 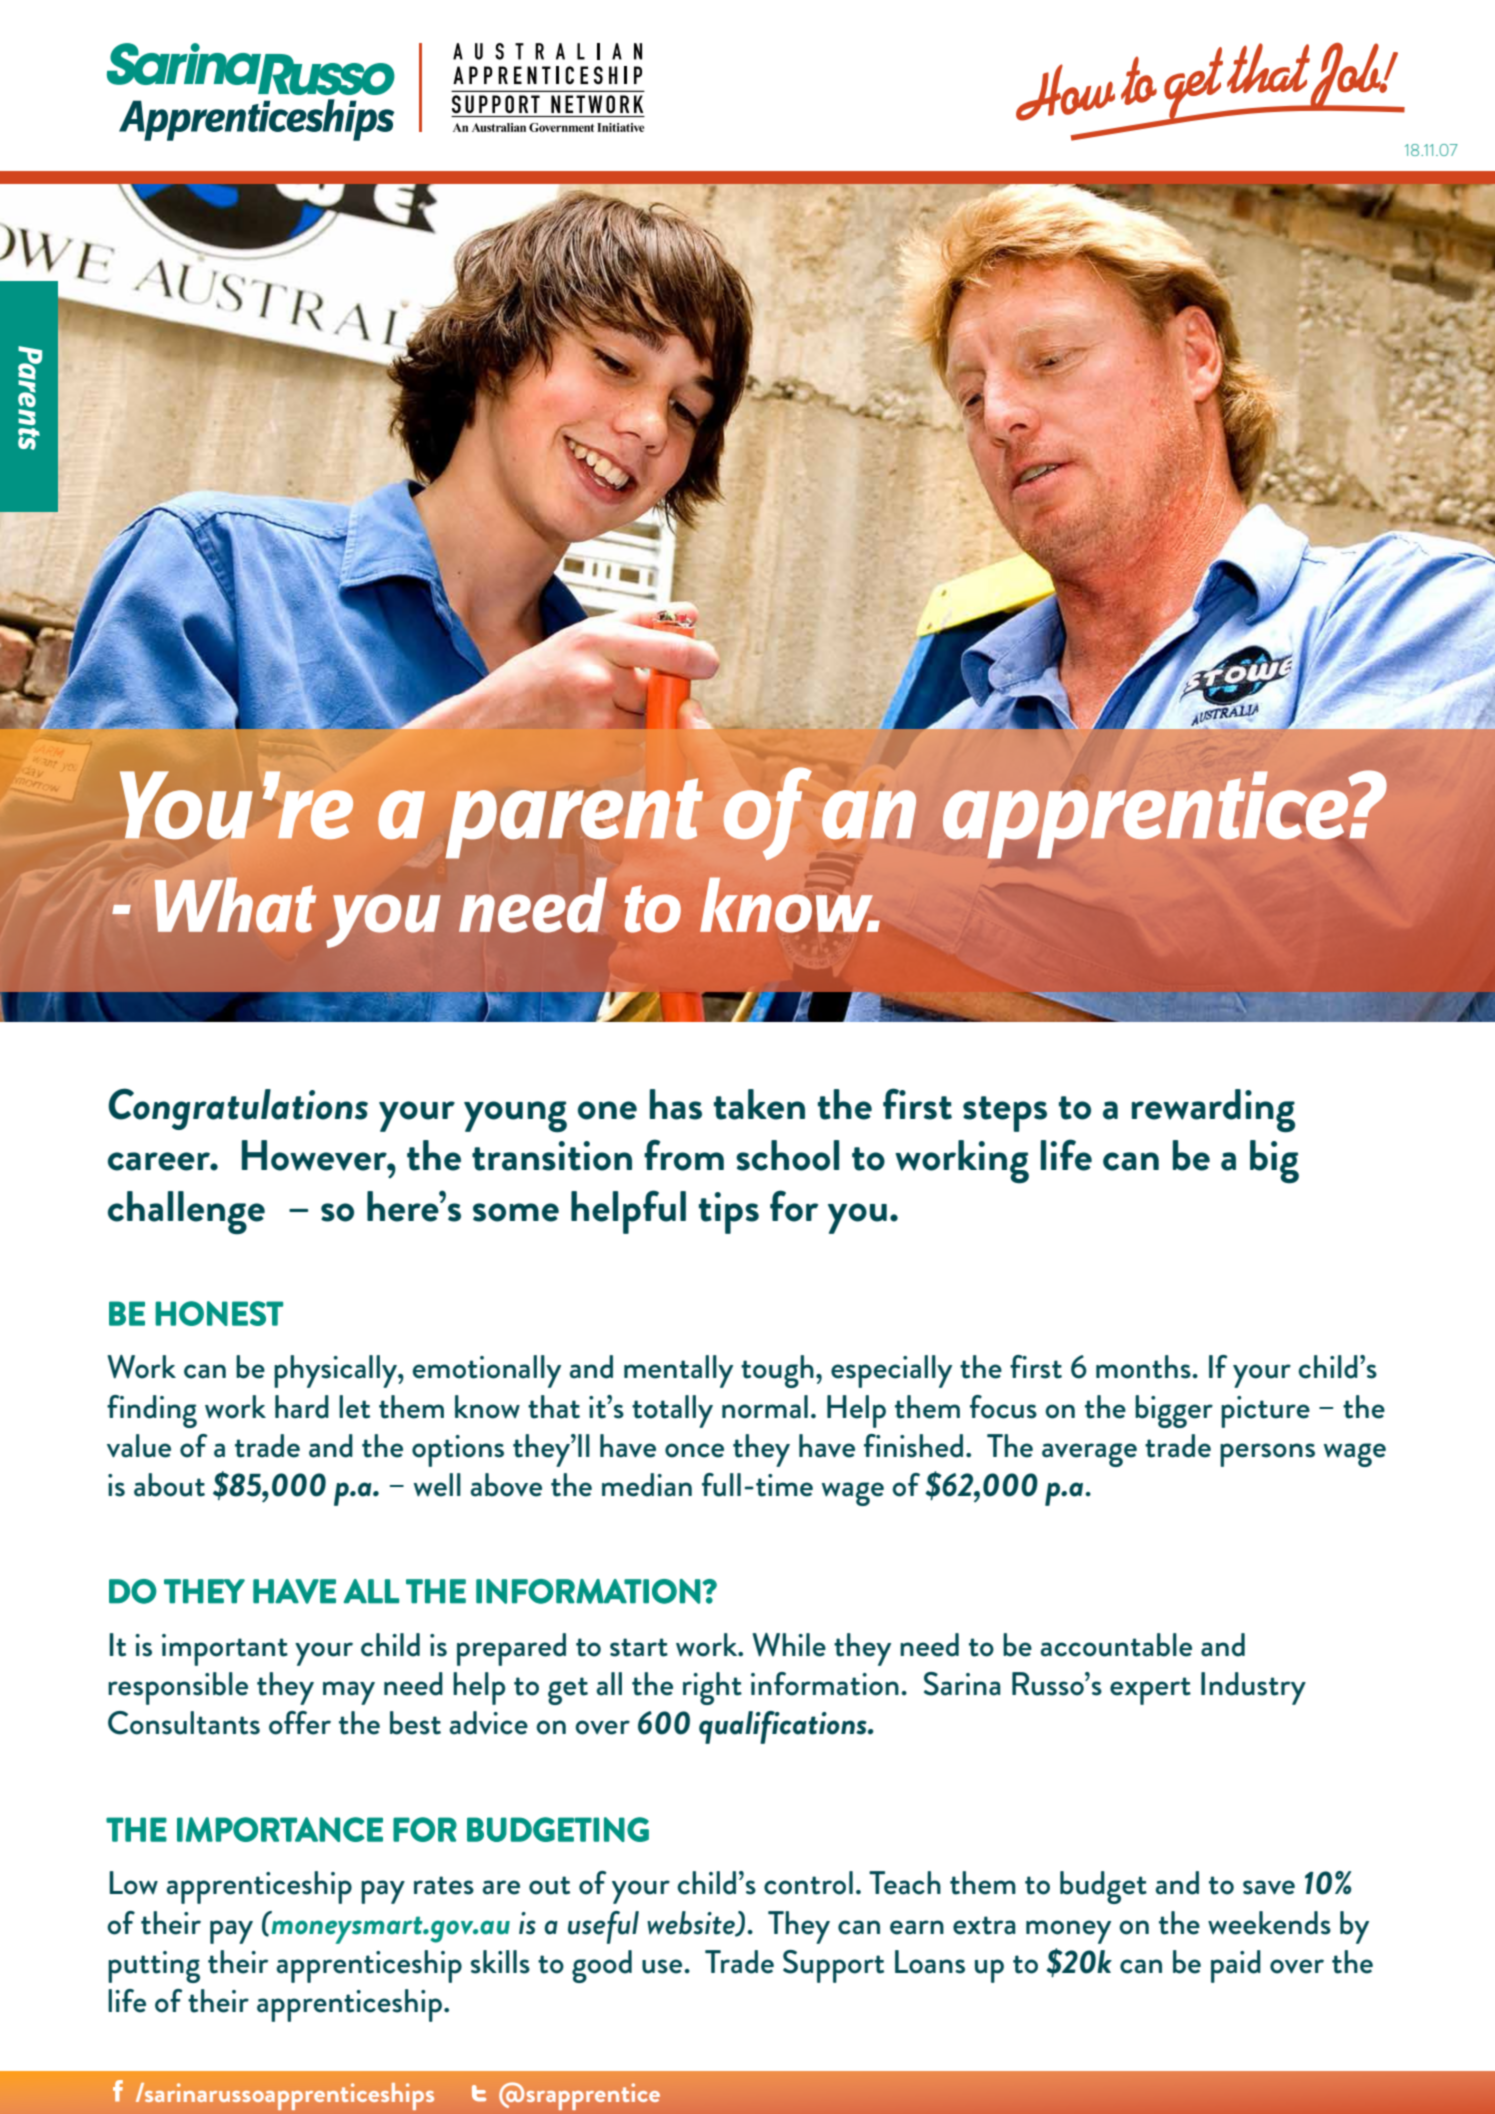 I want to click on rewarding, so click(x=1213, y=1111).
